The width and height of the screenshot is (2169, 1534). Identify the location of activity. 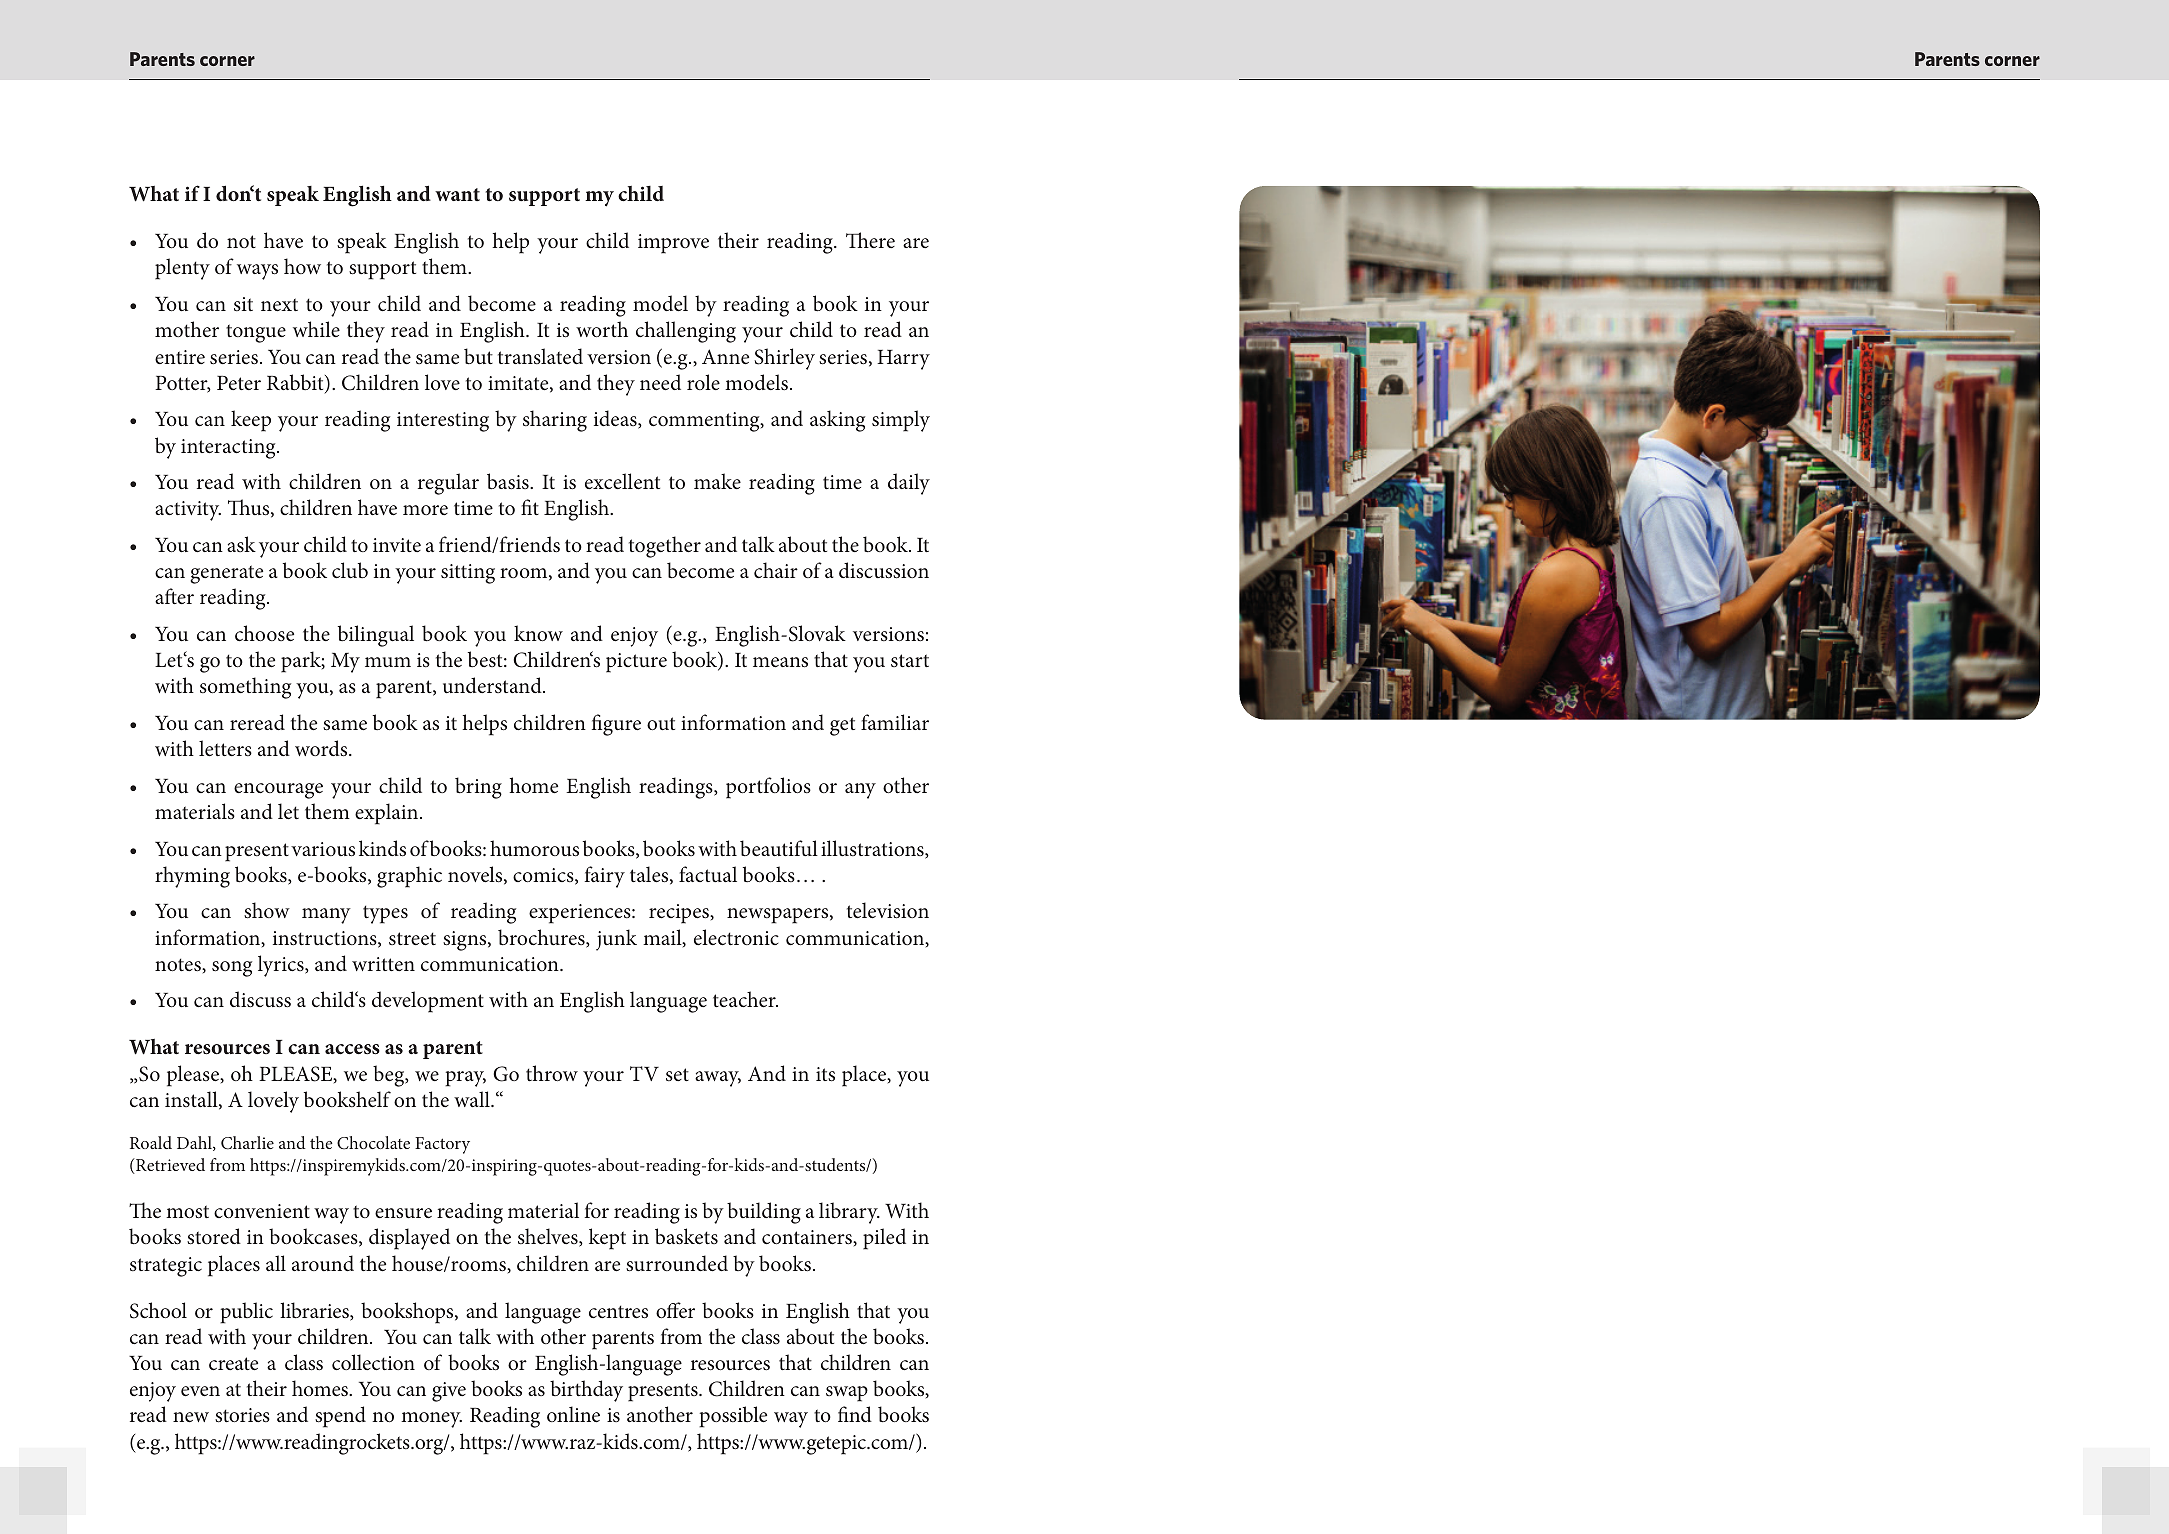
(188, 511).
